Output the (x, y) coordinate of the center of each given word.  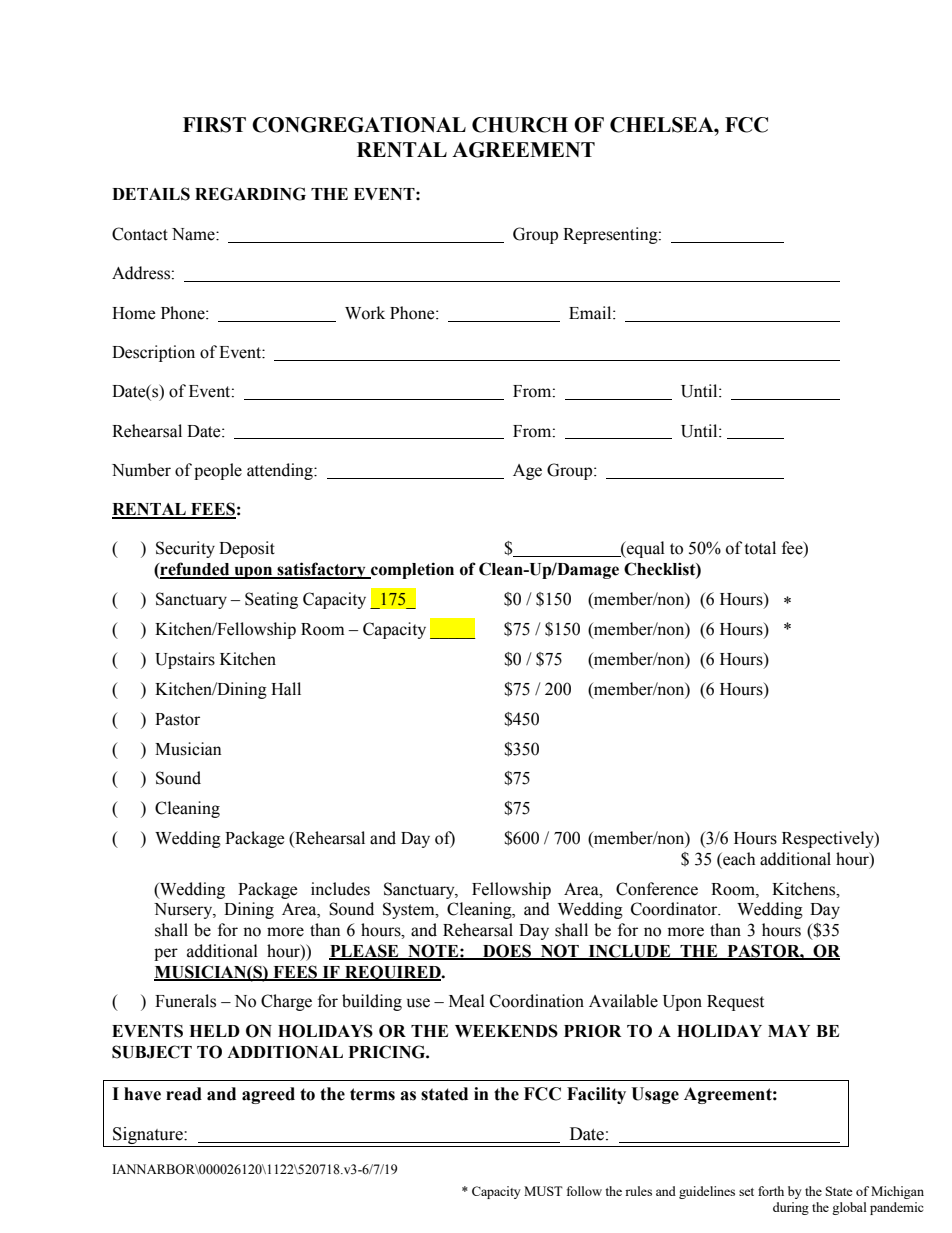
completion (411, 570)
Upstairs (185, 660)
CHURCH (520, 125)
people (218, 471)
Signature (148, 1137)
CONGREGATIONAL (359, 125)
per (166, 954)
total (760, 548)
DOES (507, 951)
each (738, 859)
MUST (543, 1191)
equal (645, 549)
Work (365, 313)
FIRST (214, 125)
